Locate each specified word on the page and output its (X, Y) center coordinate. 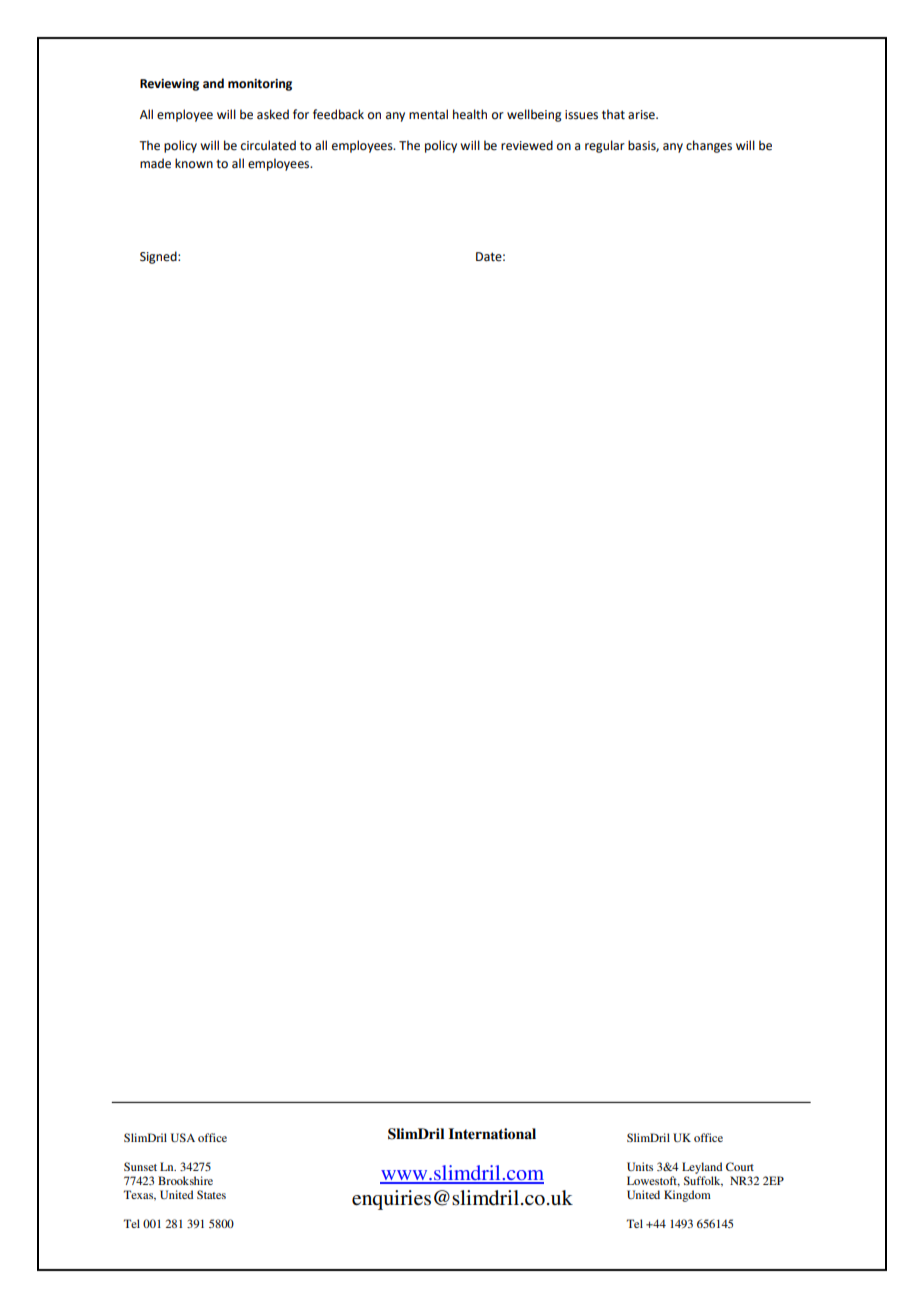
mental (428, 114)
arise (642, 115)
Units (640, 1166)
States (211, 1194)
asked (273, 114)
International (492, 1133)
